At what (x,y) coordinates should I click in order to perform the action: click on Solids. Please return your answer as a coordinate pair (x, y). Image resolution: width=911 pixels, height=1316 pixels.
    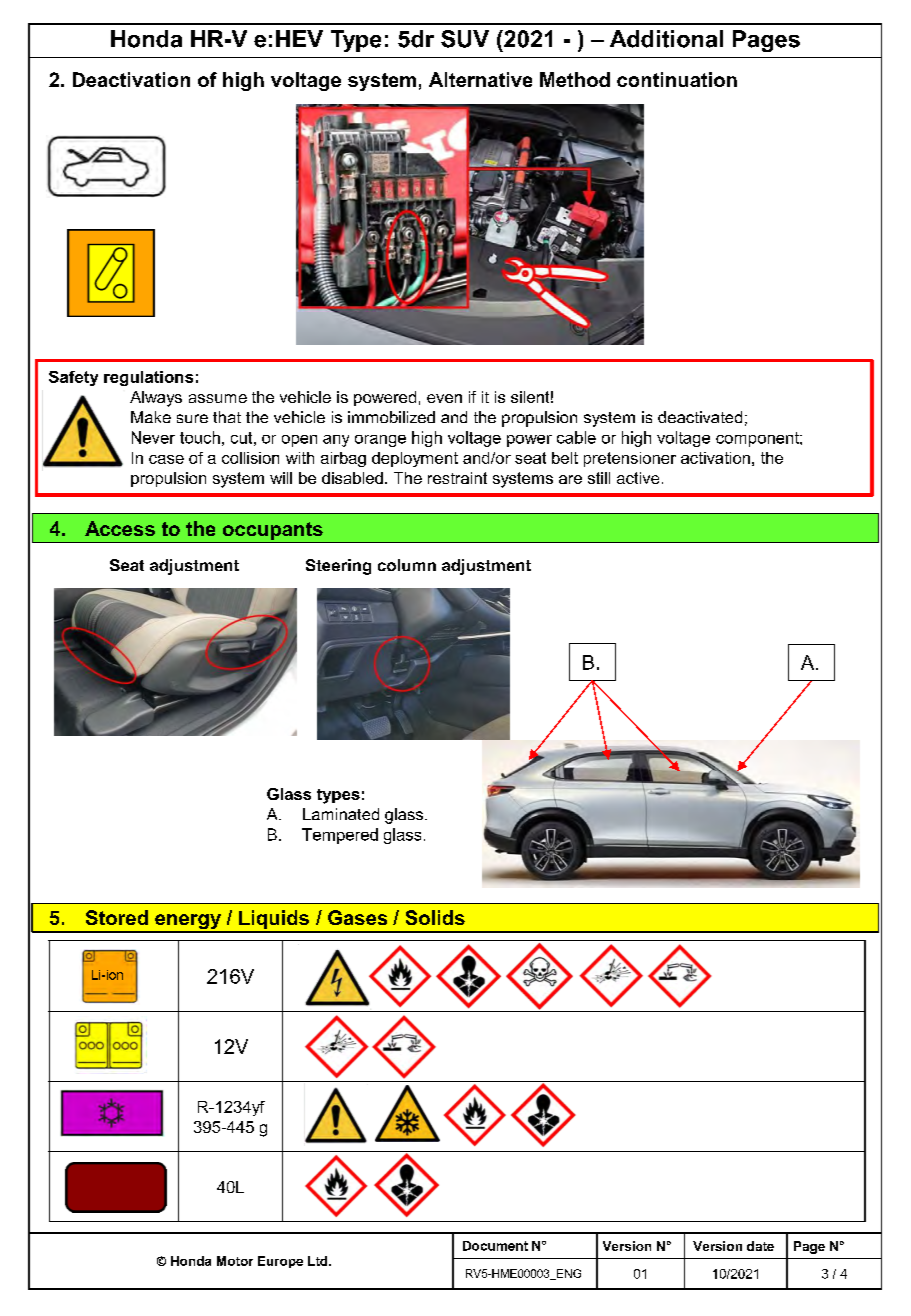
    Looking at the image, I should click on (435, 917).
